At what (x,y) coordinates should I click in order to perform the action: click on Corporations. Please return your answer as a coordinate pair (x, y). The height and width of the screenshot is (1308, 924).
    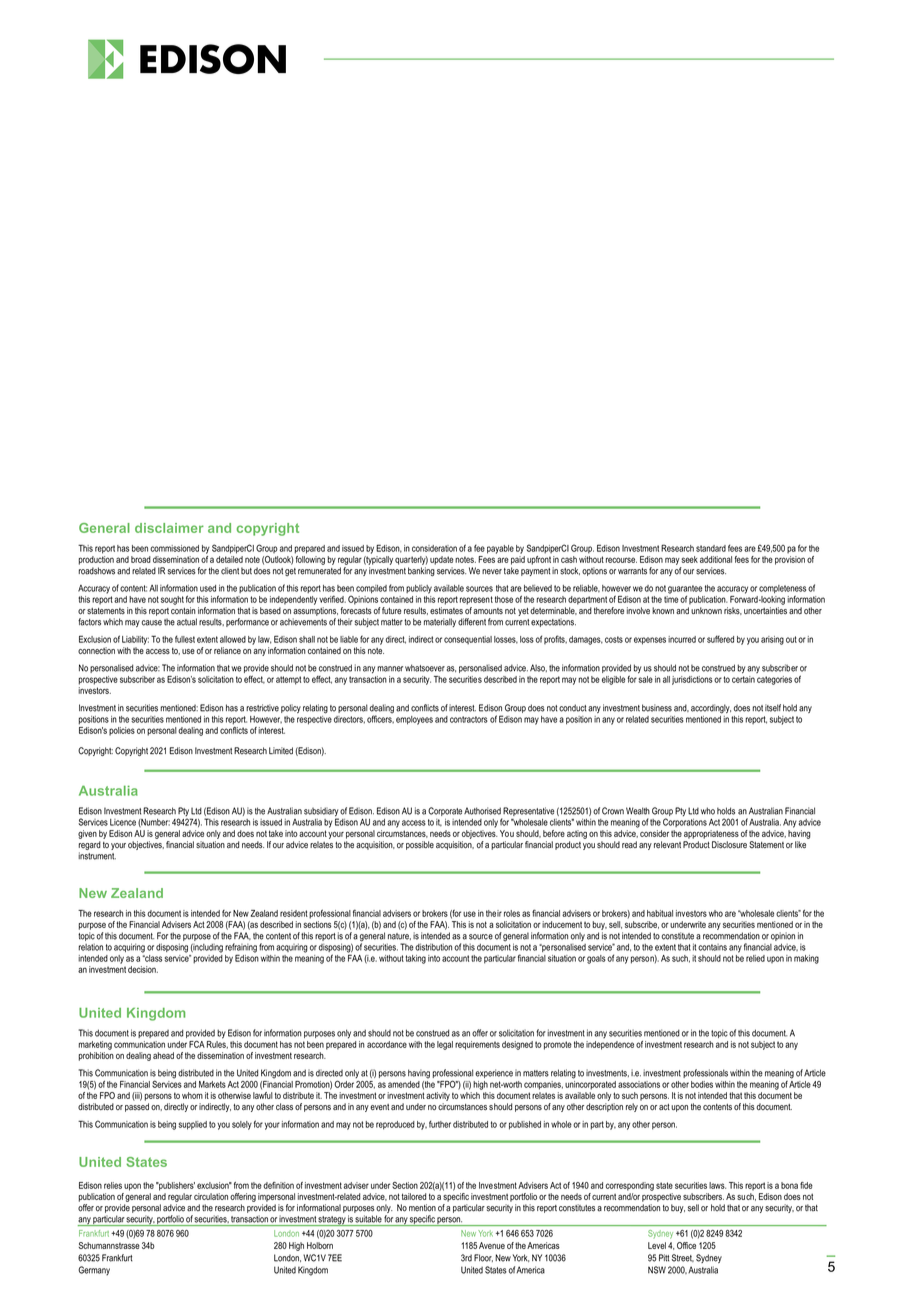
    Looking at the image, I should click on (685, 822).
